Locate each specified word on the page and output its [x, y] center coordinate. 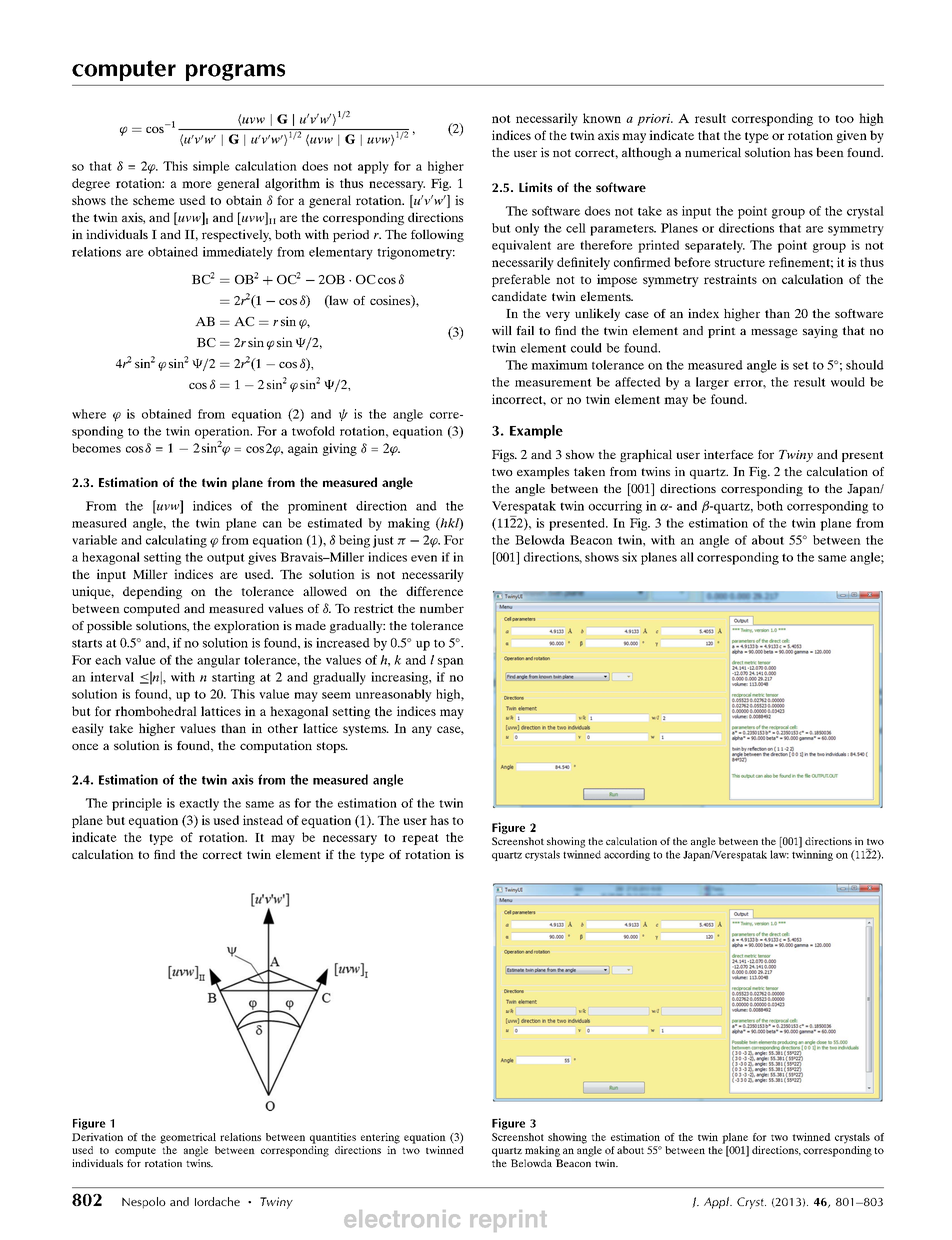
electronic [402, 1219]
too [844, 119]
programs [235, 72]
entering [380, 1138]
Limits [535, 187]
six [629, 557]
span [451, 663]
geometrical [188, 1138]
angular [218, 661]
